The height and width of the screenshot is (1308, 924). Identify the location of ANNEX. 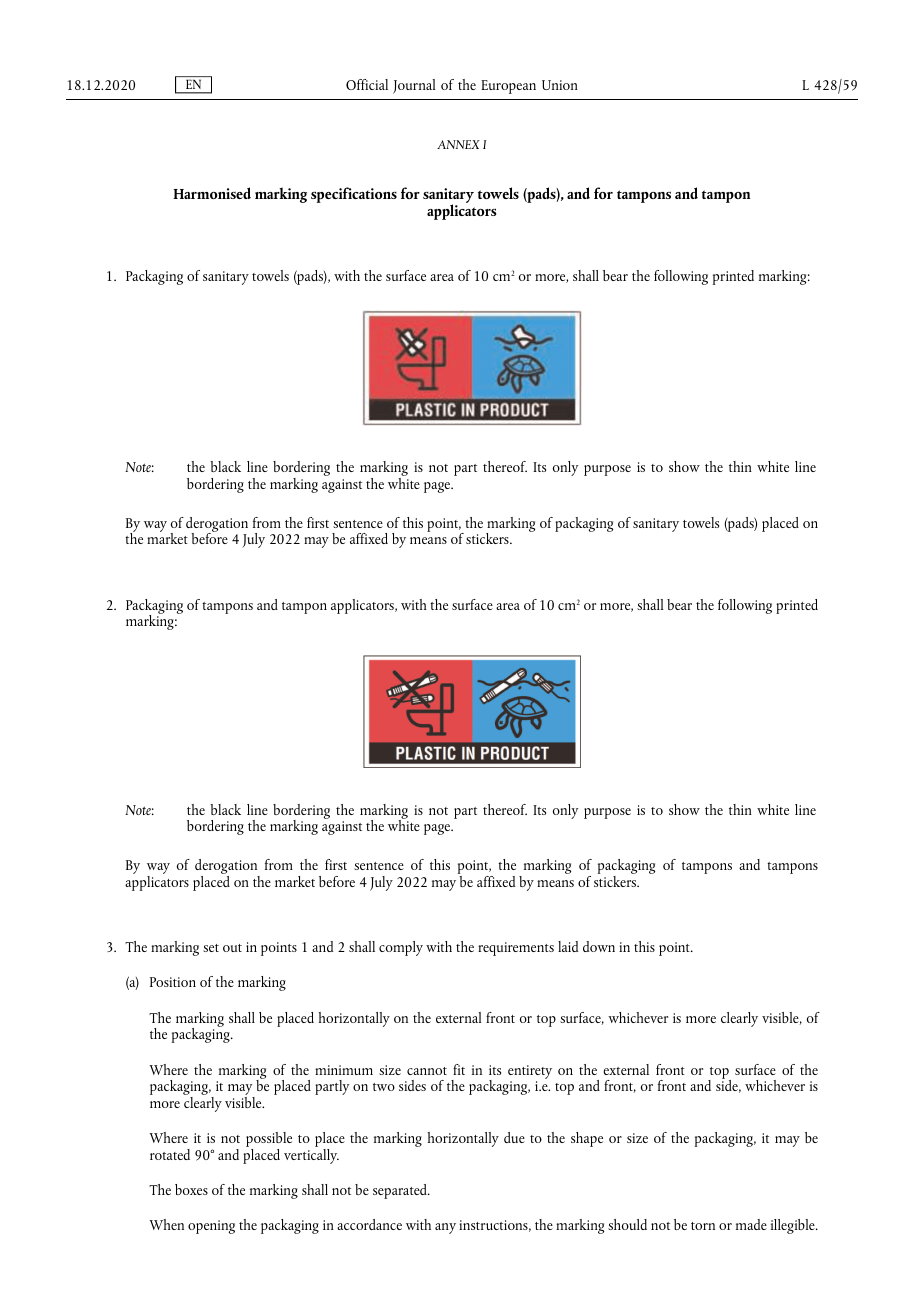
(458, 144).
